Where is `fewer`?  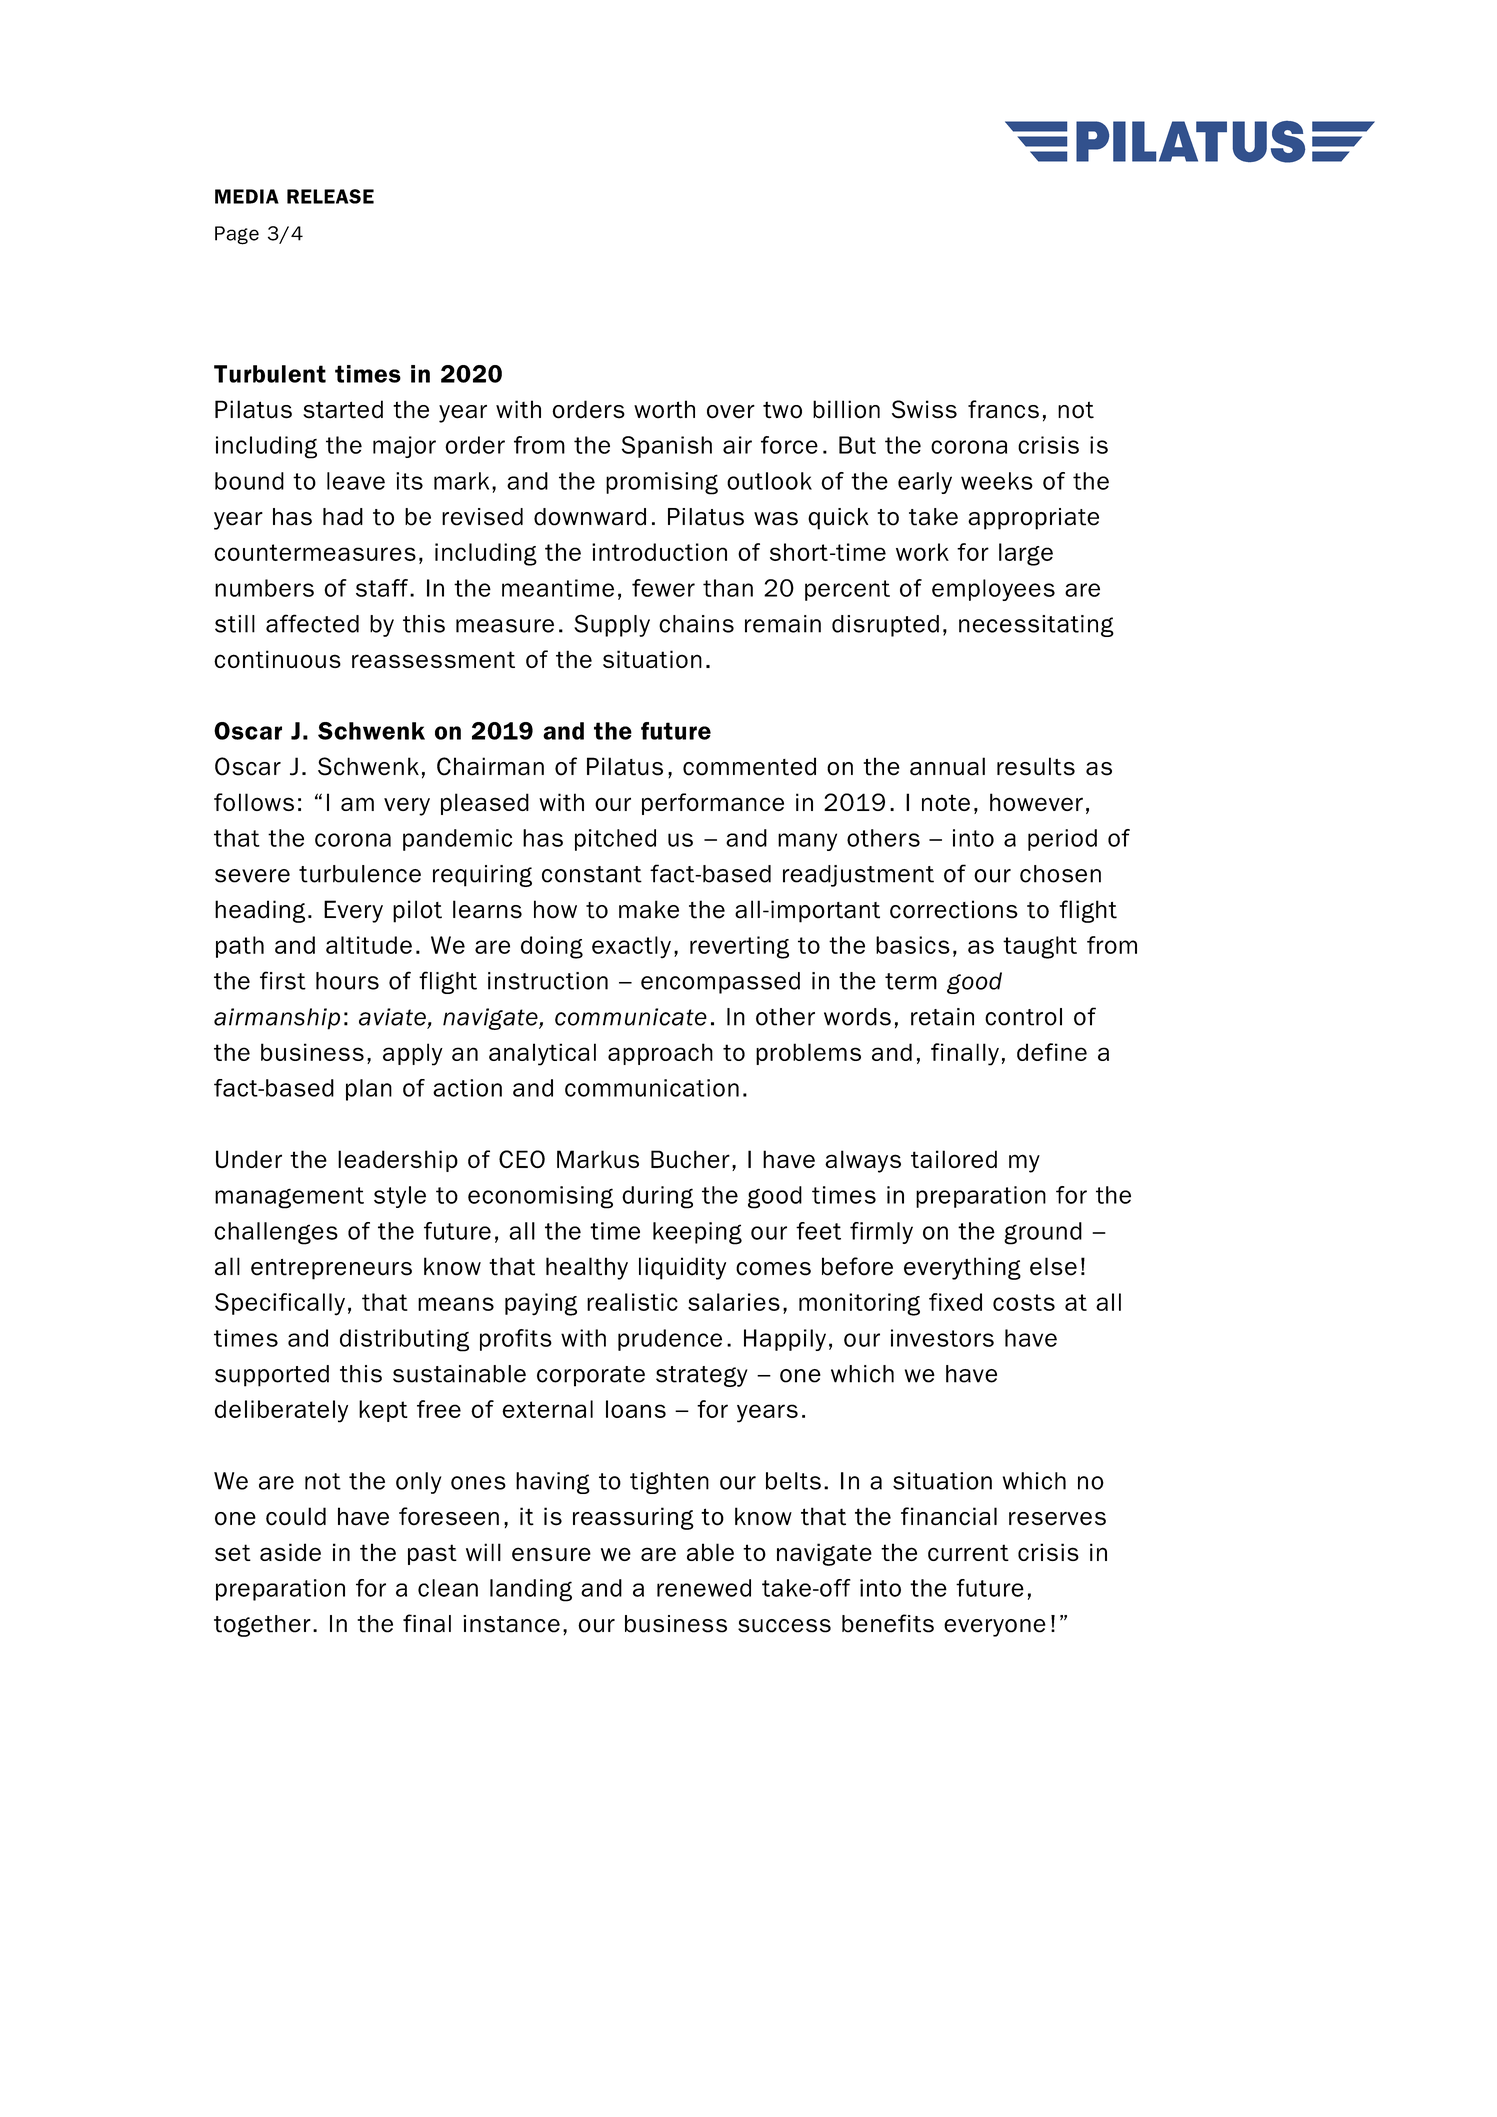
fewer is located at coordinates (663, 588).
